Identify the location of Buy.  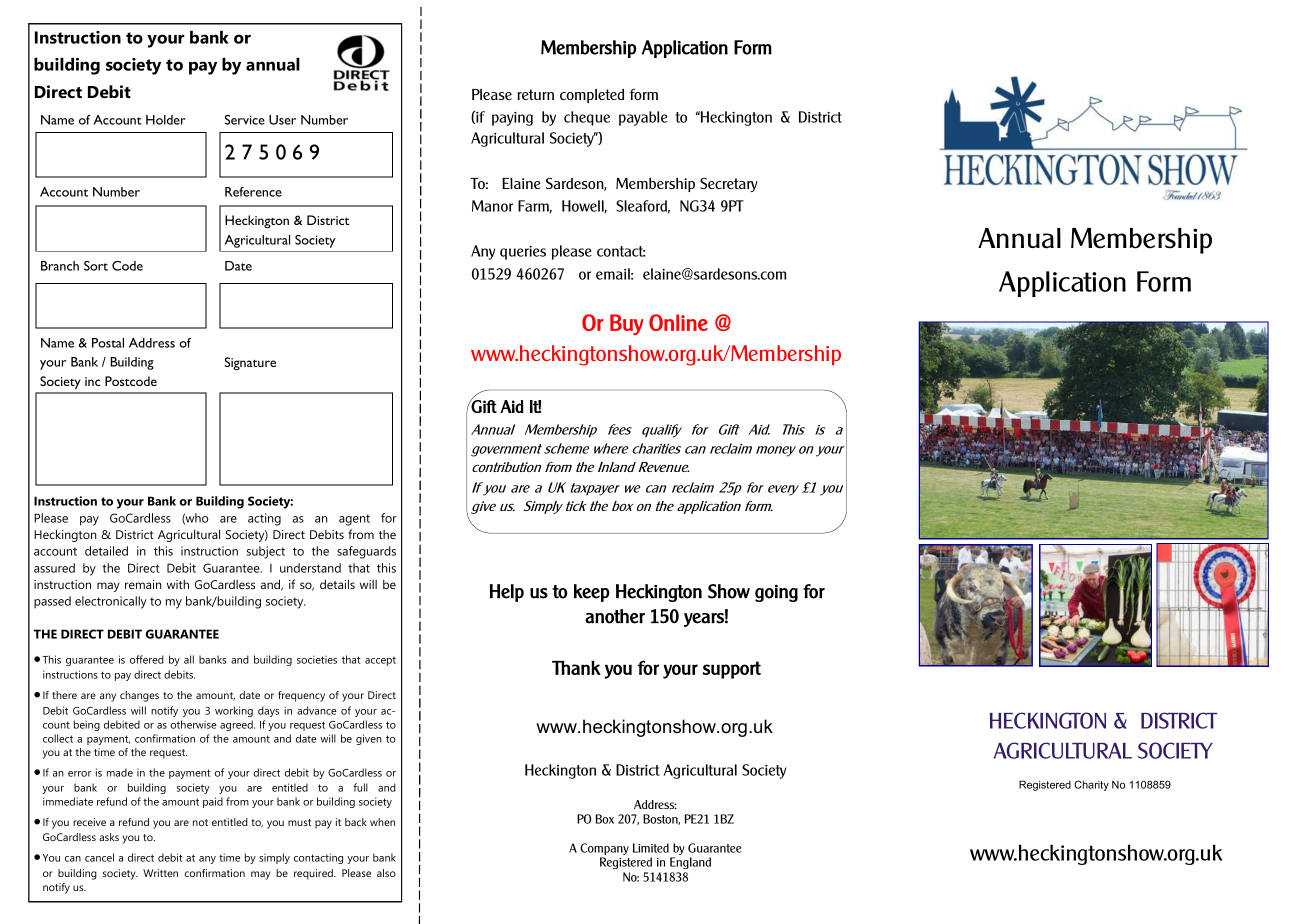
(626, 325).
